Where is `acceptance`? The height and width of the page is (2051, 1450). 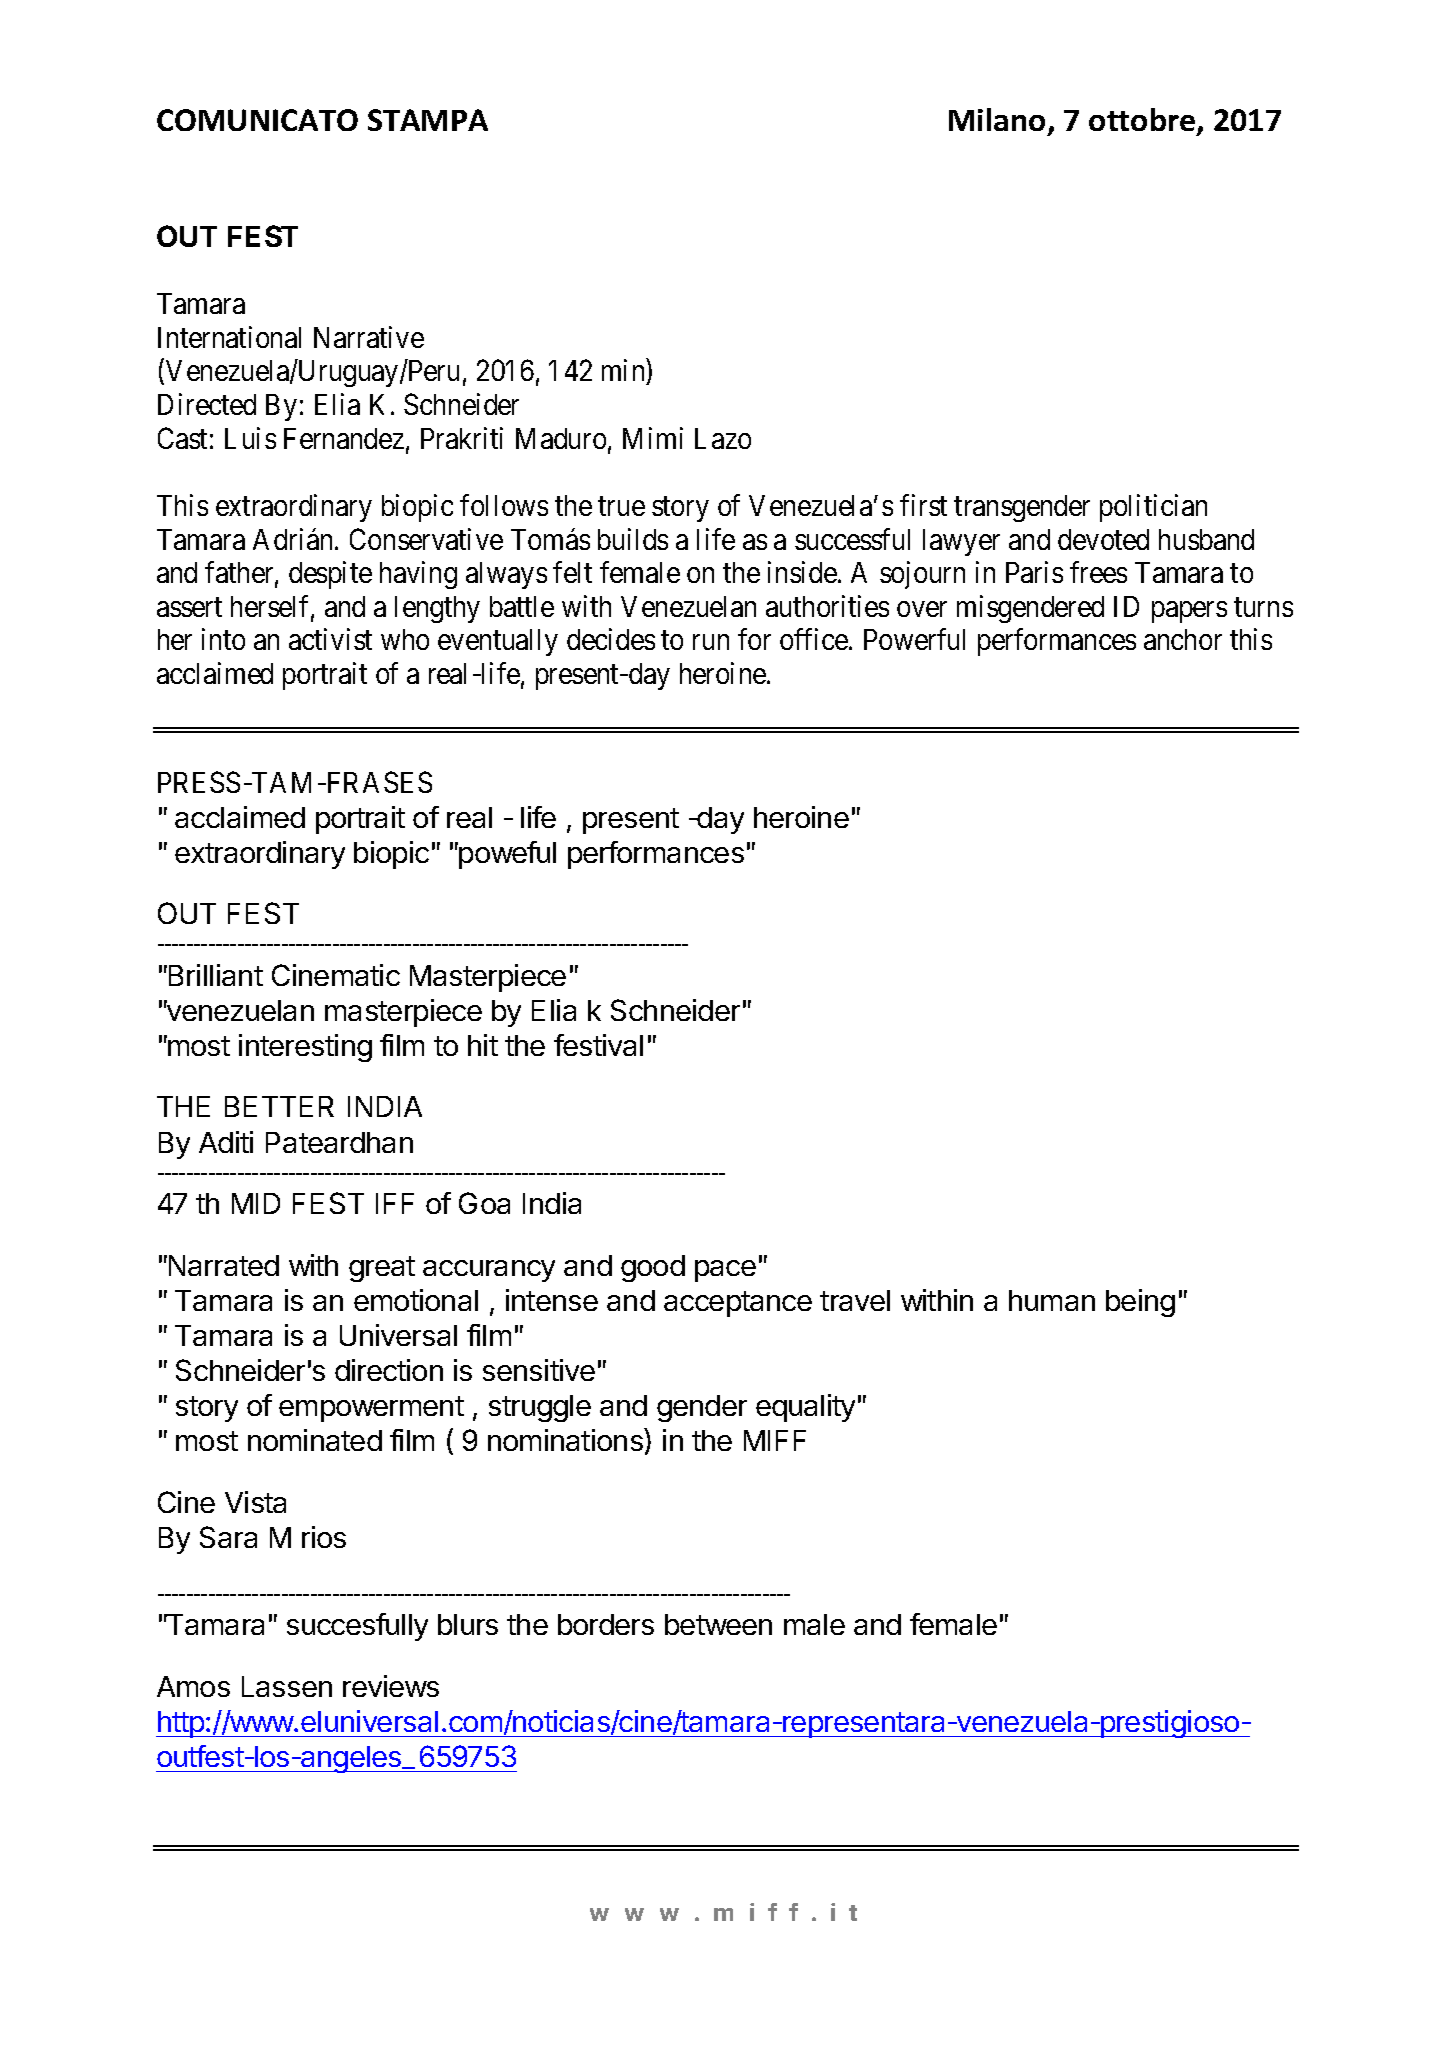
acceptance is located at coordinates (738, 1304).
